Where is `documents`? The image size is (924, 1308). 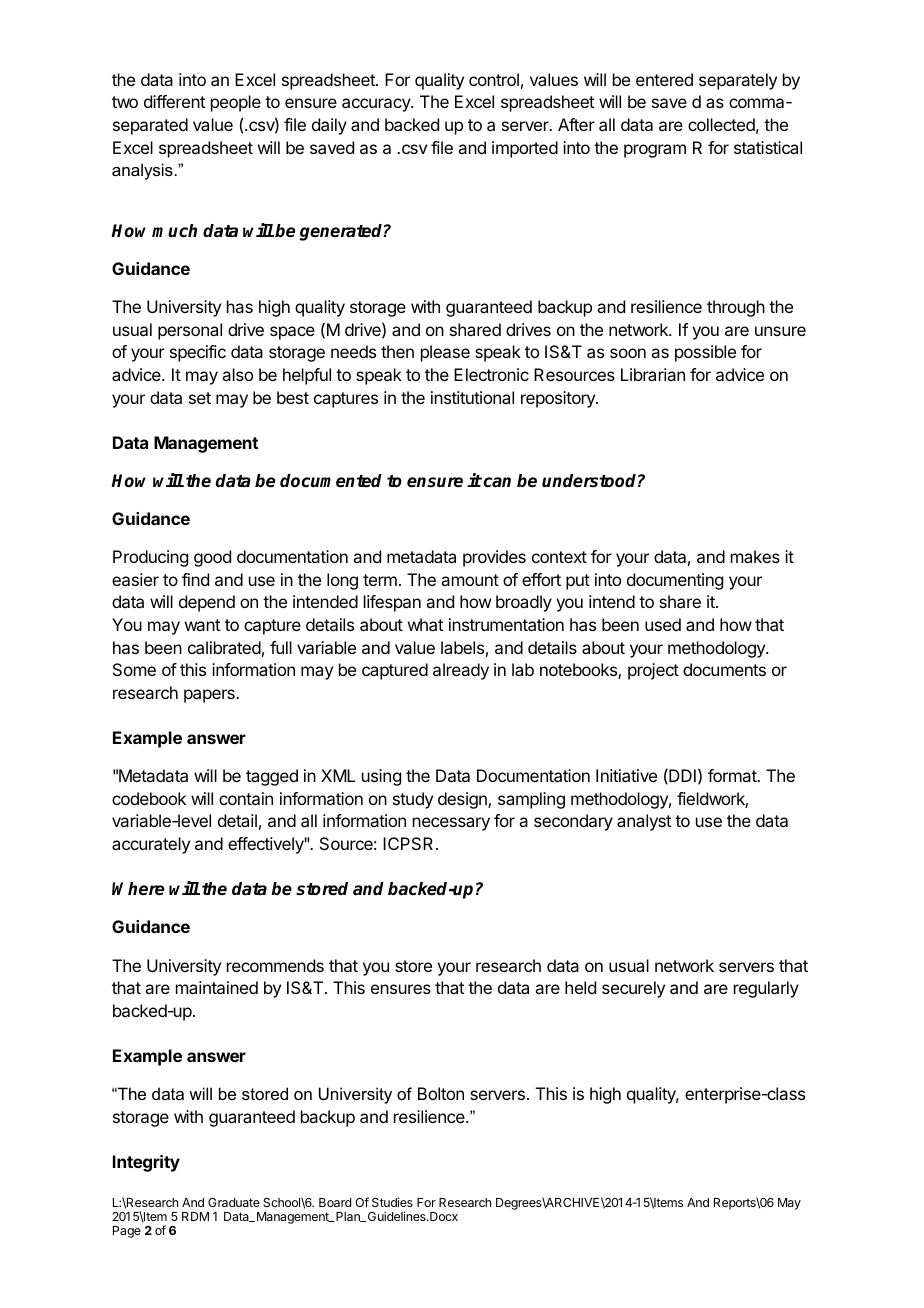
documents is located at coordinates (724, 669).
